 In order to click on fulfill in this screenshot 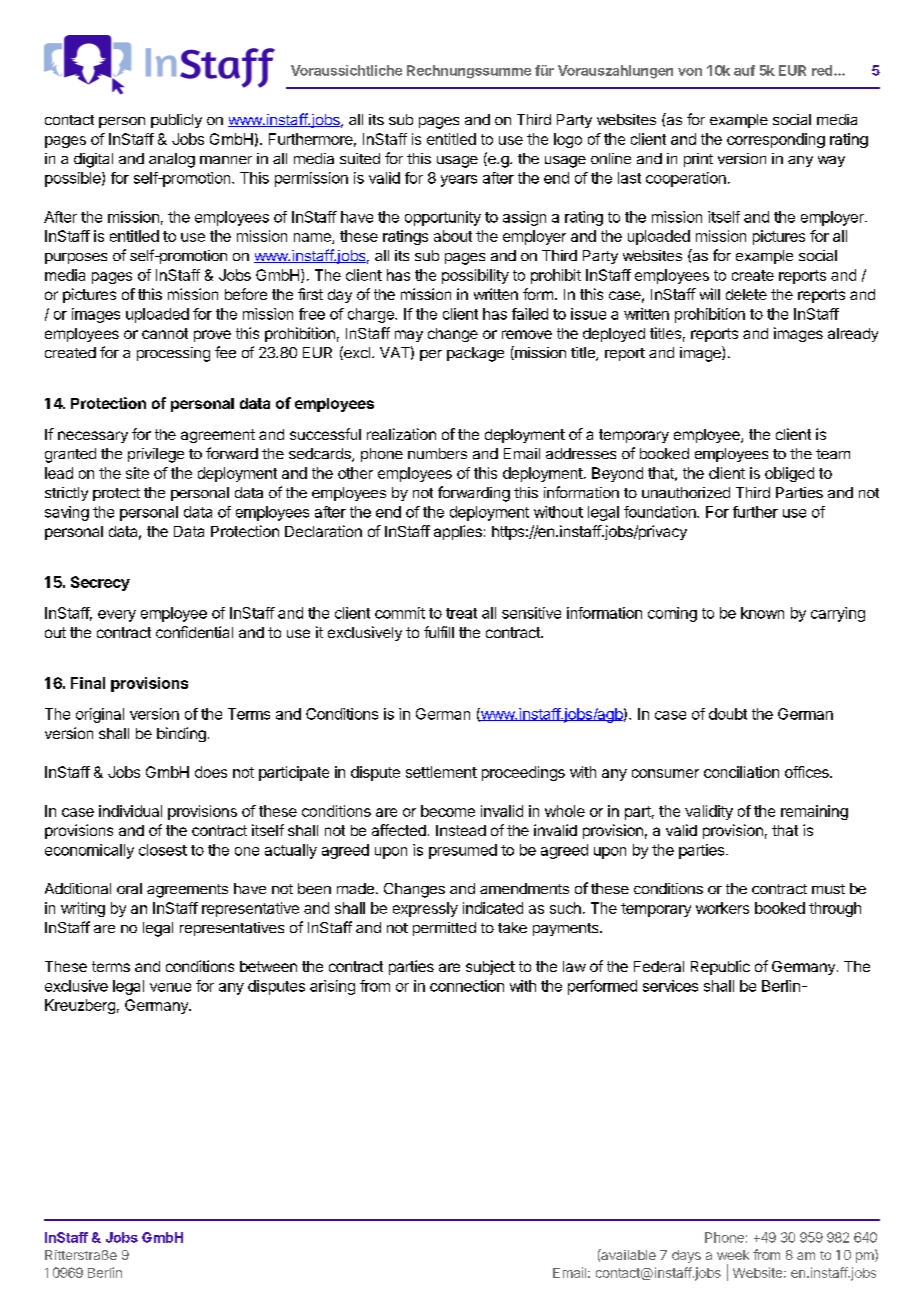, I will do `click(439, 632)`.
